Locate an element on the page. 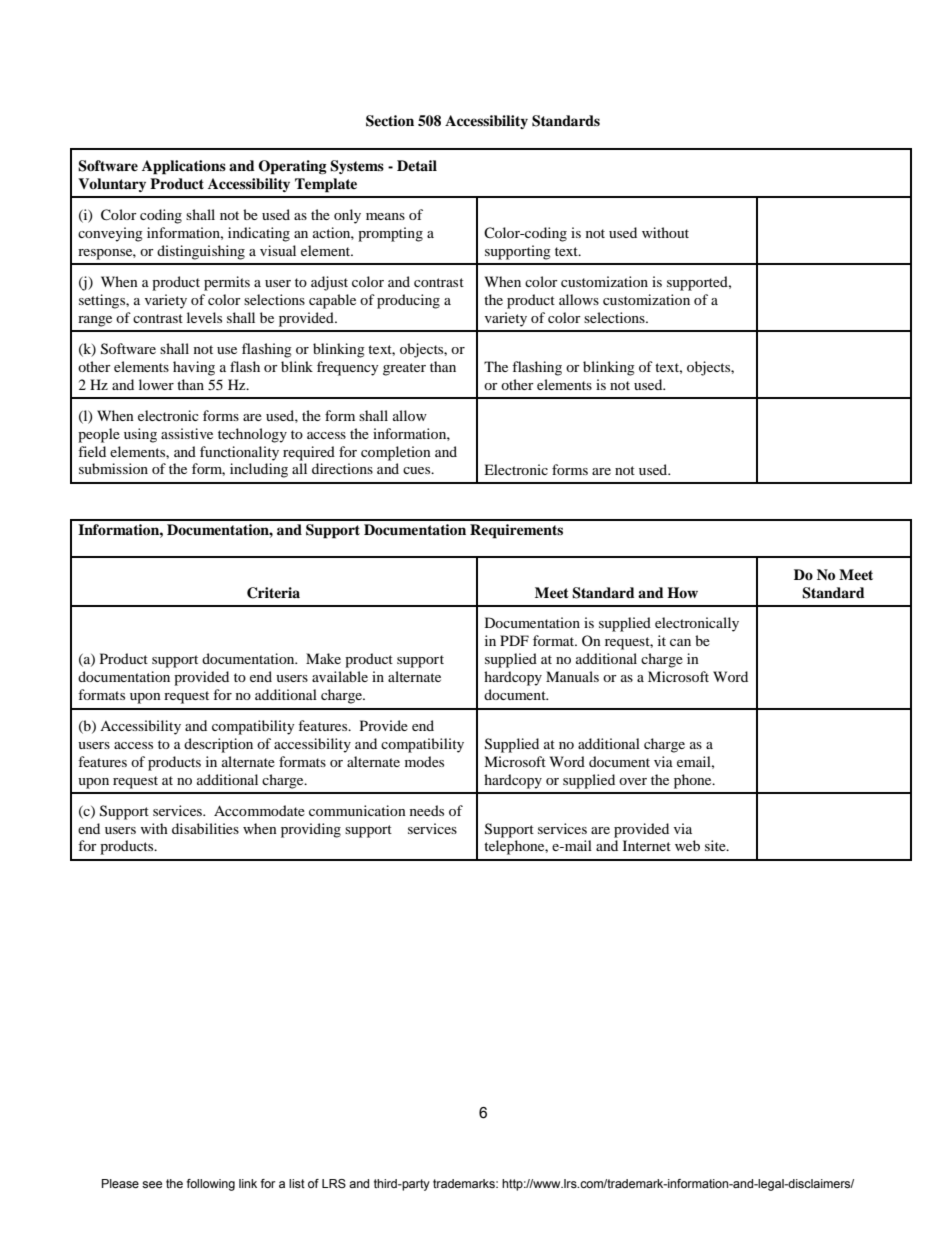  Internet is located at coordinates (647, 845).
